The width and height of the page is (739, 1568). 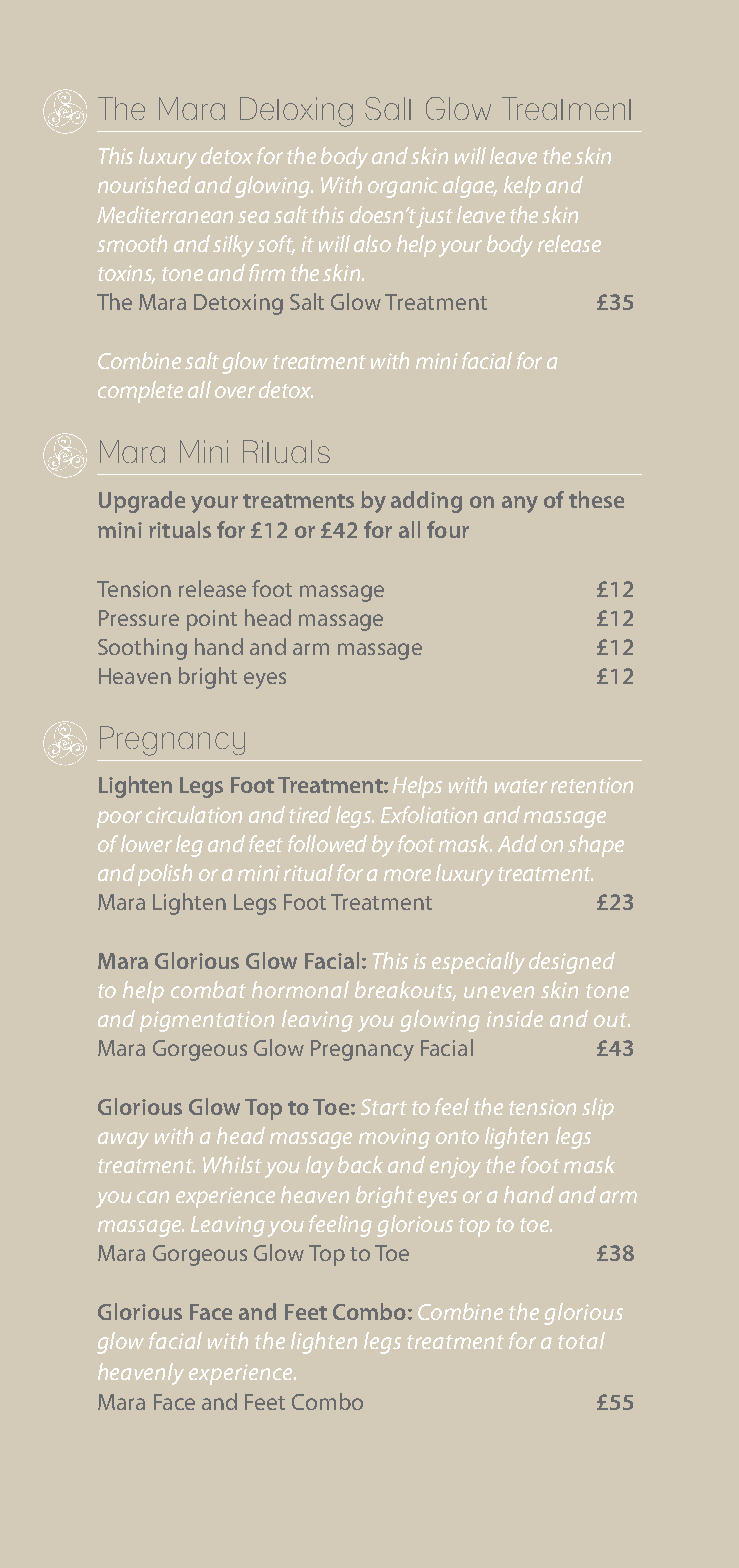 I want to click on tired, so click(x=310, y=814).
